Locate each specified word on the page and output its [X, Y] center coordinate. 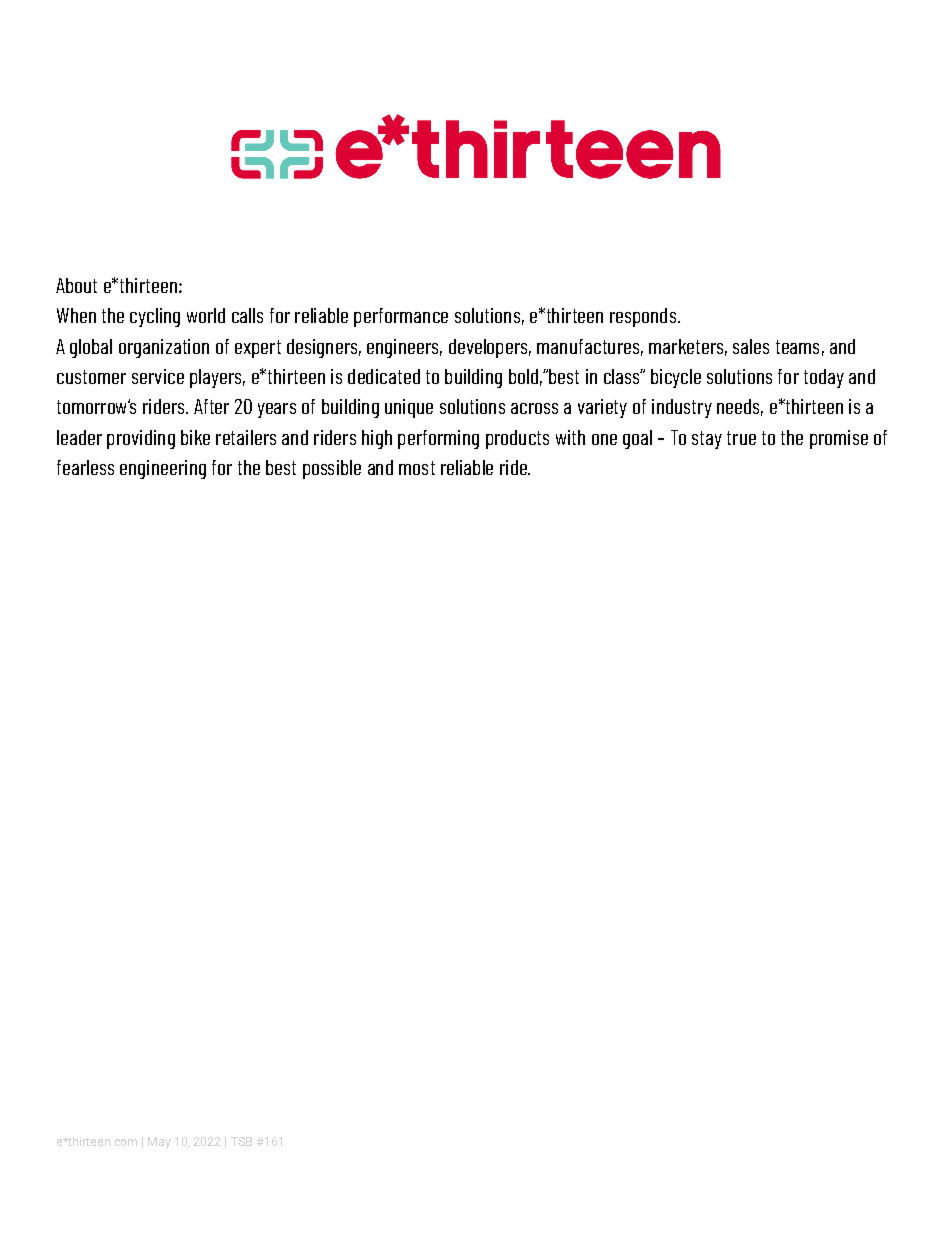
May [159, 1143]
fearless [85, 467]
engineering [163, 469]
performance [401, 317]
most [417, 468]
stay [707, 440]
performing [438, 439]
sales [751, 346]
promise [839, 439]
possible [332, 469]
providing [141, 439]
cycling [155, 317]
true [741, 438]
